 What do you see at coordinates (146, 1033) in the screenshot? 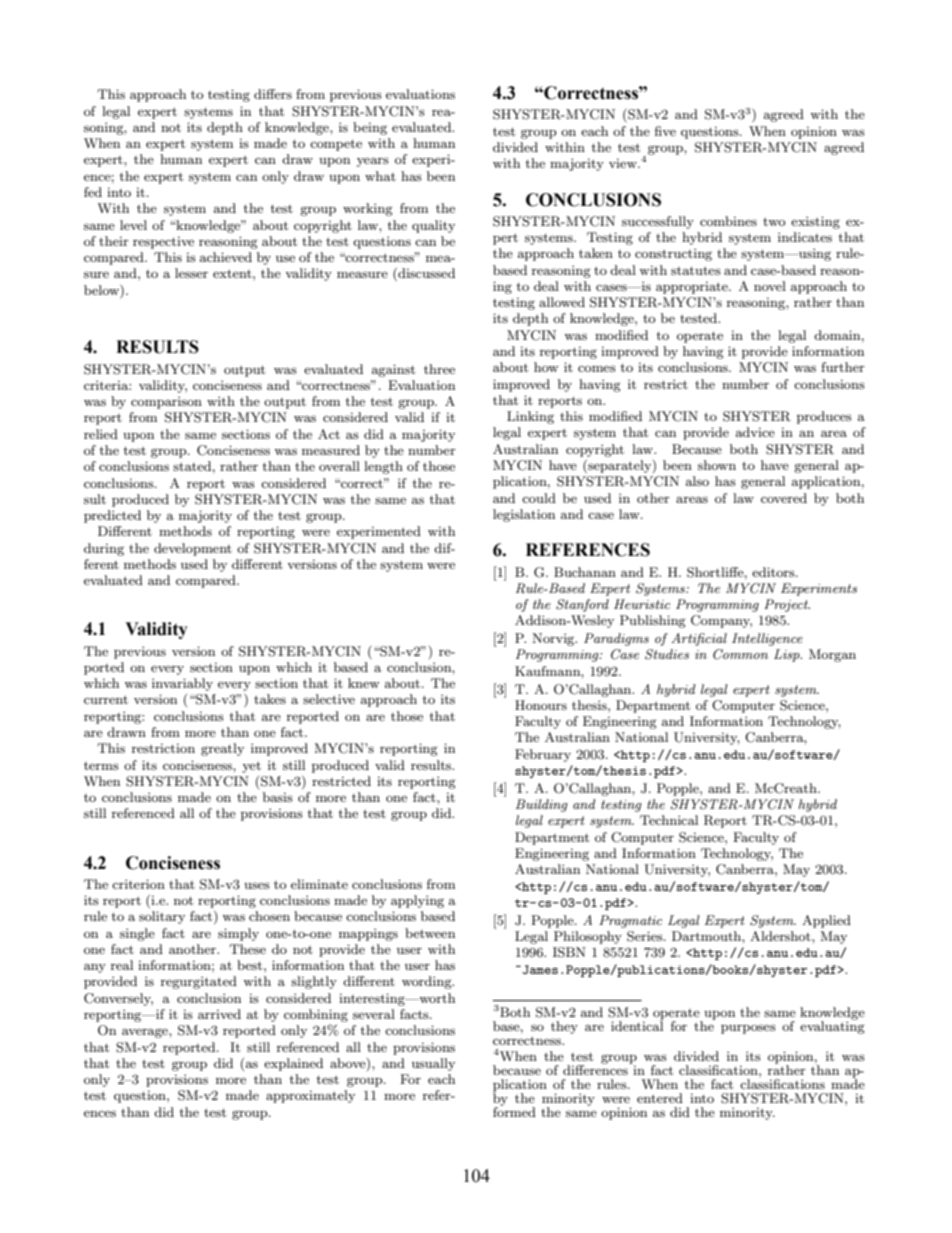
I see `average` at bounding box center [146, 1033].
